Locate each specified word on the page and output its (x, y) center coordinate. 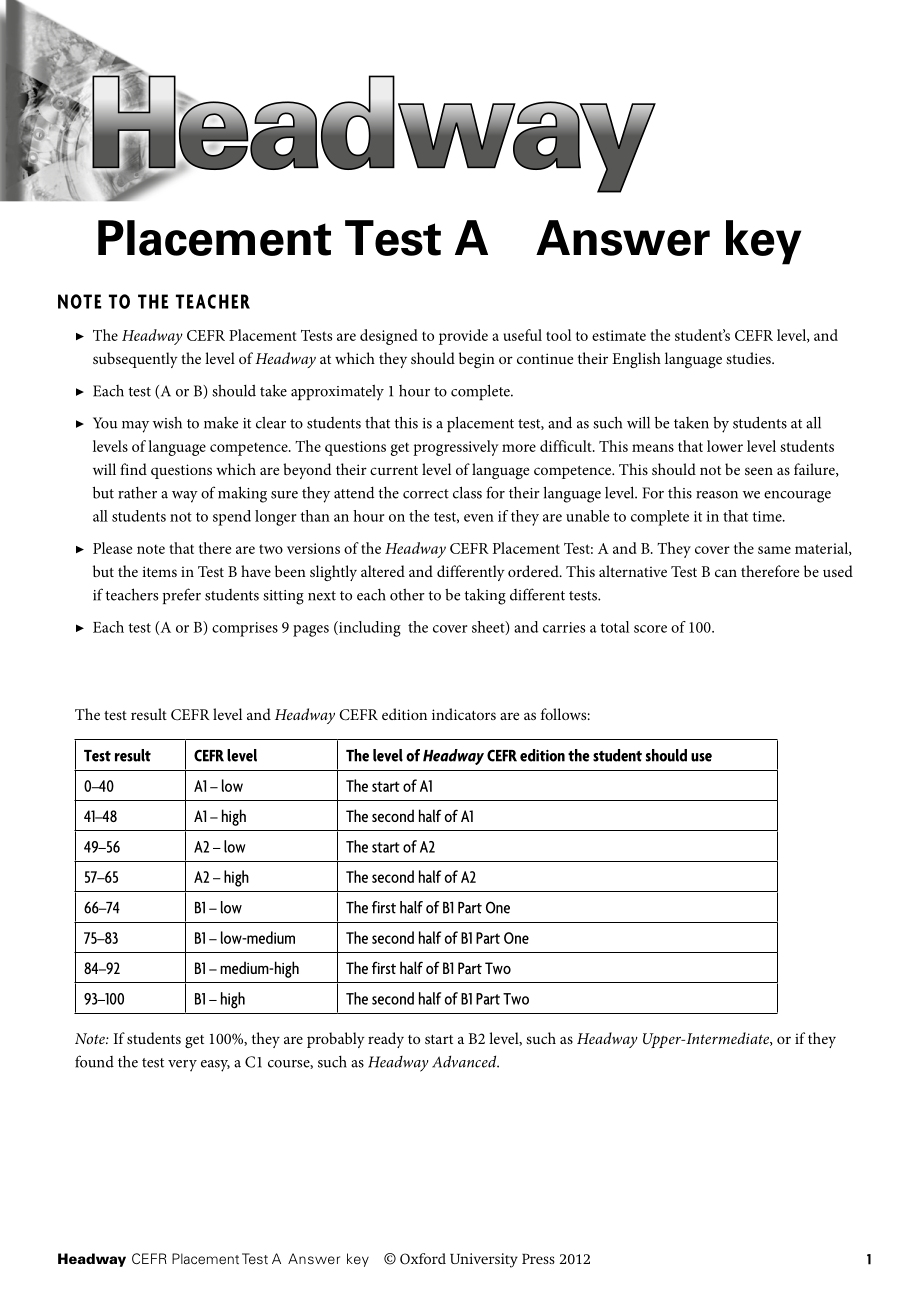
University (484, 1260)
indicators (464, 714)
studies (749, 358)
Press (538, 1259)
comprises (245, 629)
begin (477, 360)
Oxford (423, 1259)
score (650, 629)
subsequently (135, 360)
